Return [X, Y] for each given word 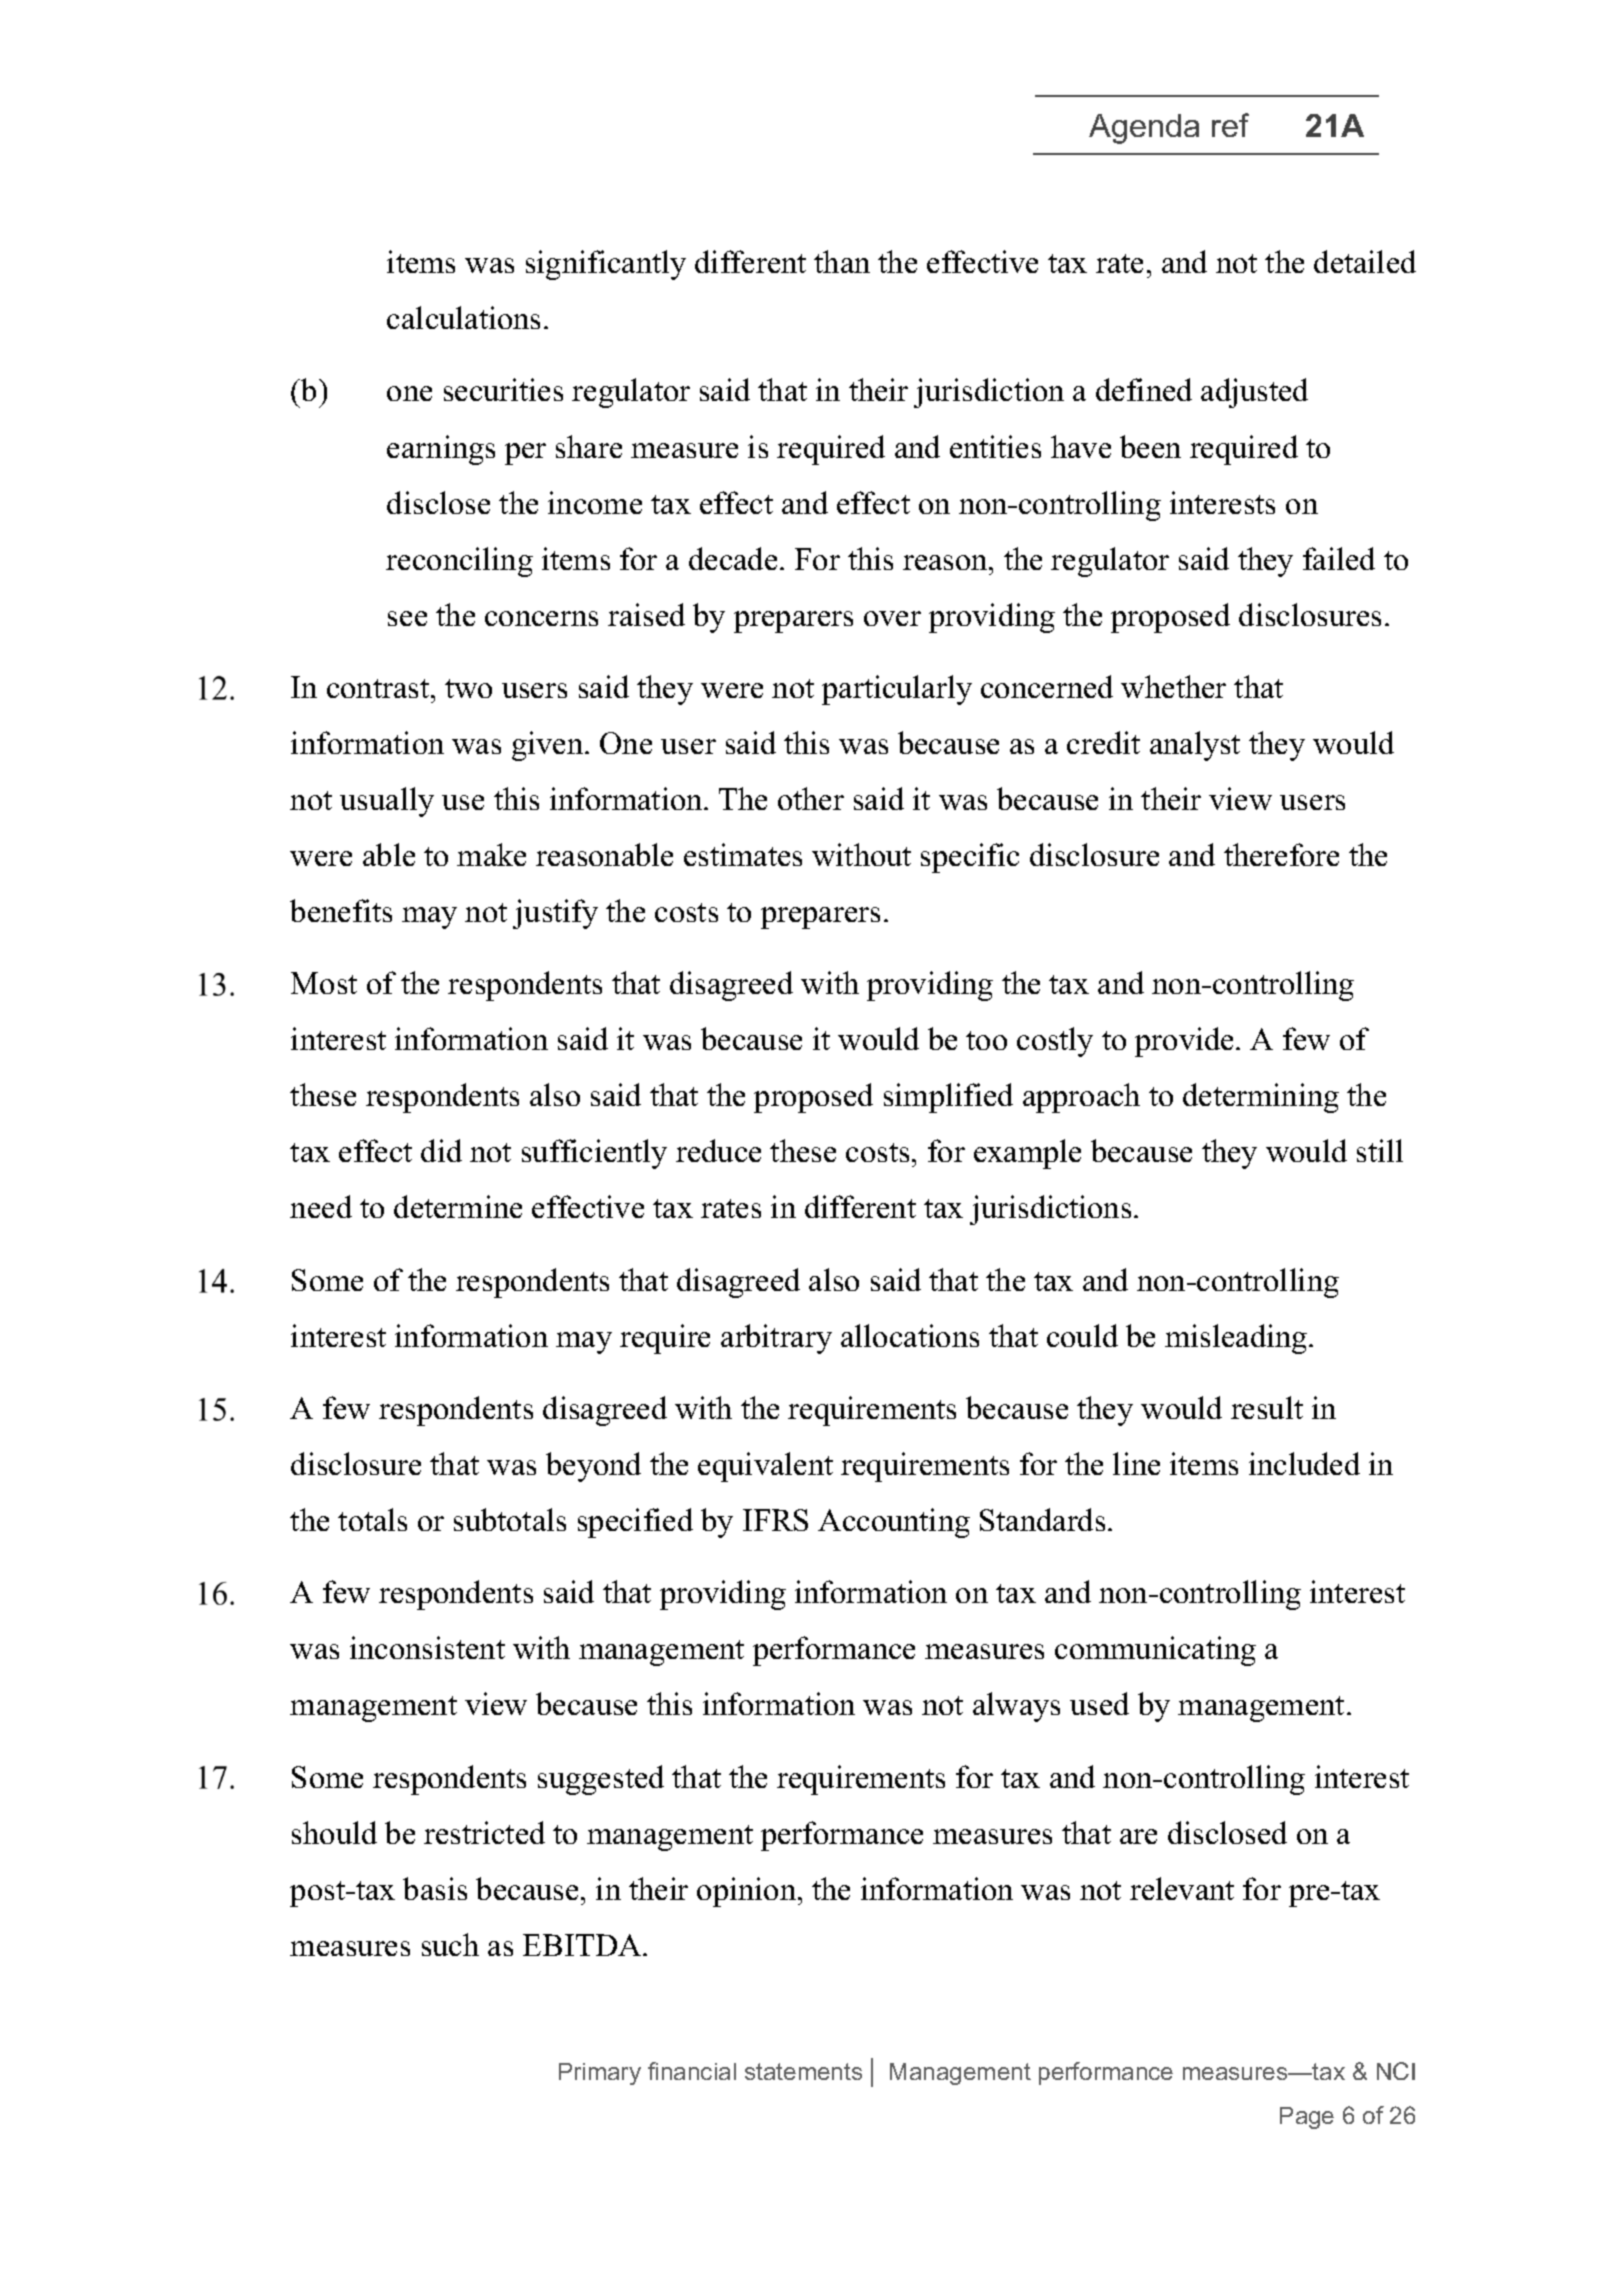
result [1267, 1407]
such [450, 1944]
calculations [463, 317]
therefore [1281, 854]
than [842, 261]
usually [387, 802]
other [811, 798]
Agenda [1144, 129]
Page [1307, 2118]
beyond [593, 1467]
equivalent [765, 1467]
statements [803, 2071]
